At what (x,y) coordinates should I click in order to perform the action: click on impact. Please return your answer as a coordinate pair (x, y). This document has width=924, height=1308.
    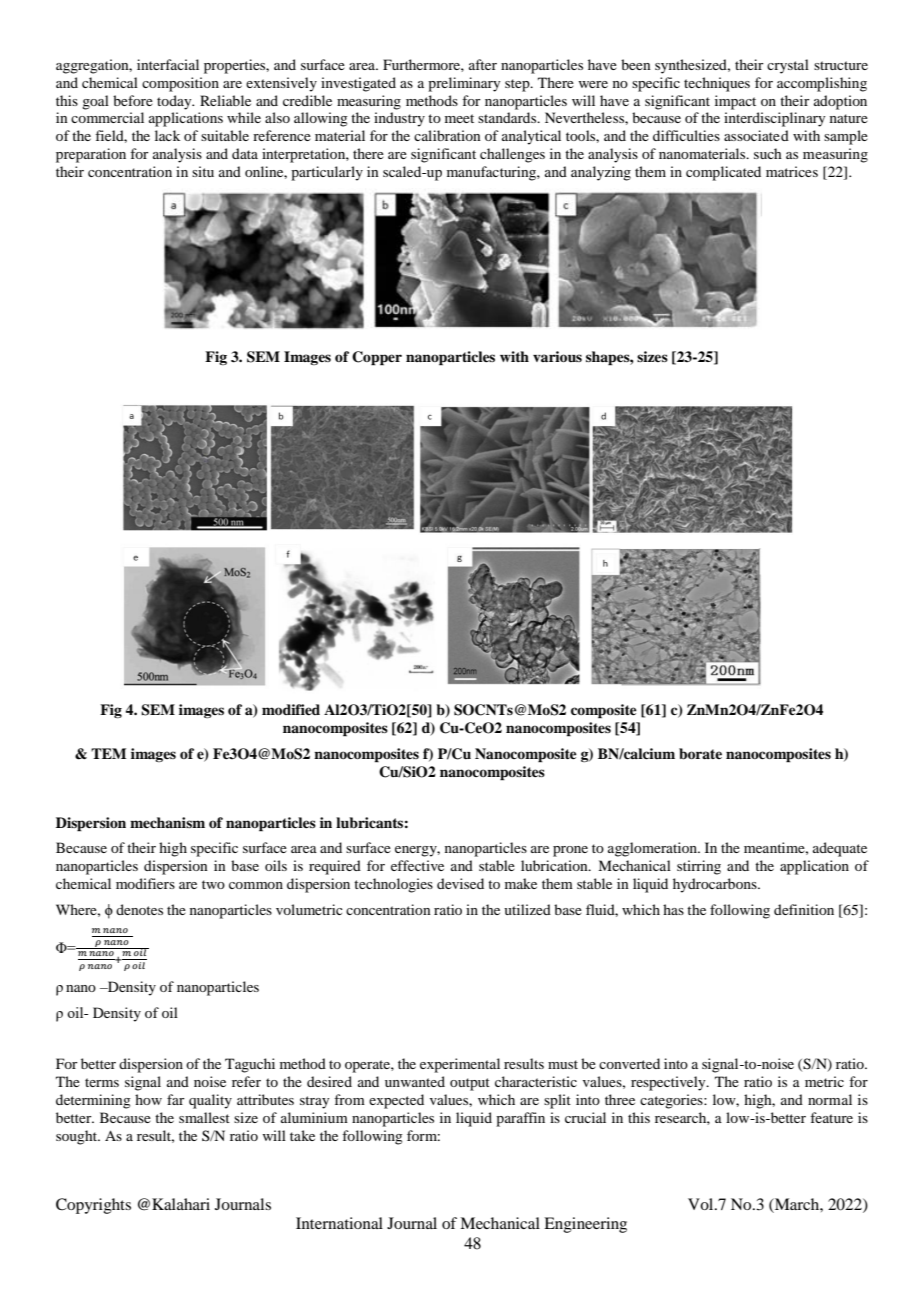
    Looking at the image, I should click on (735, 102).
